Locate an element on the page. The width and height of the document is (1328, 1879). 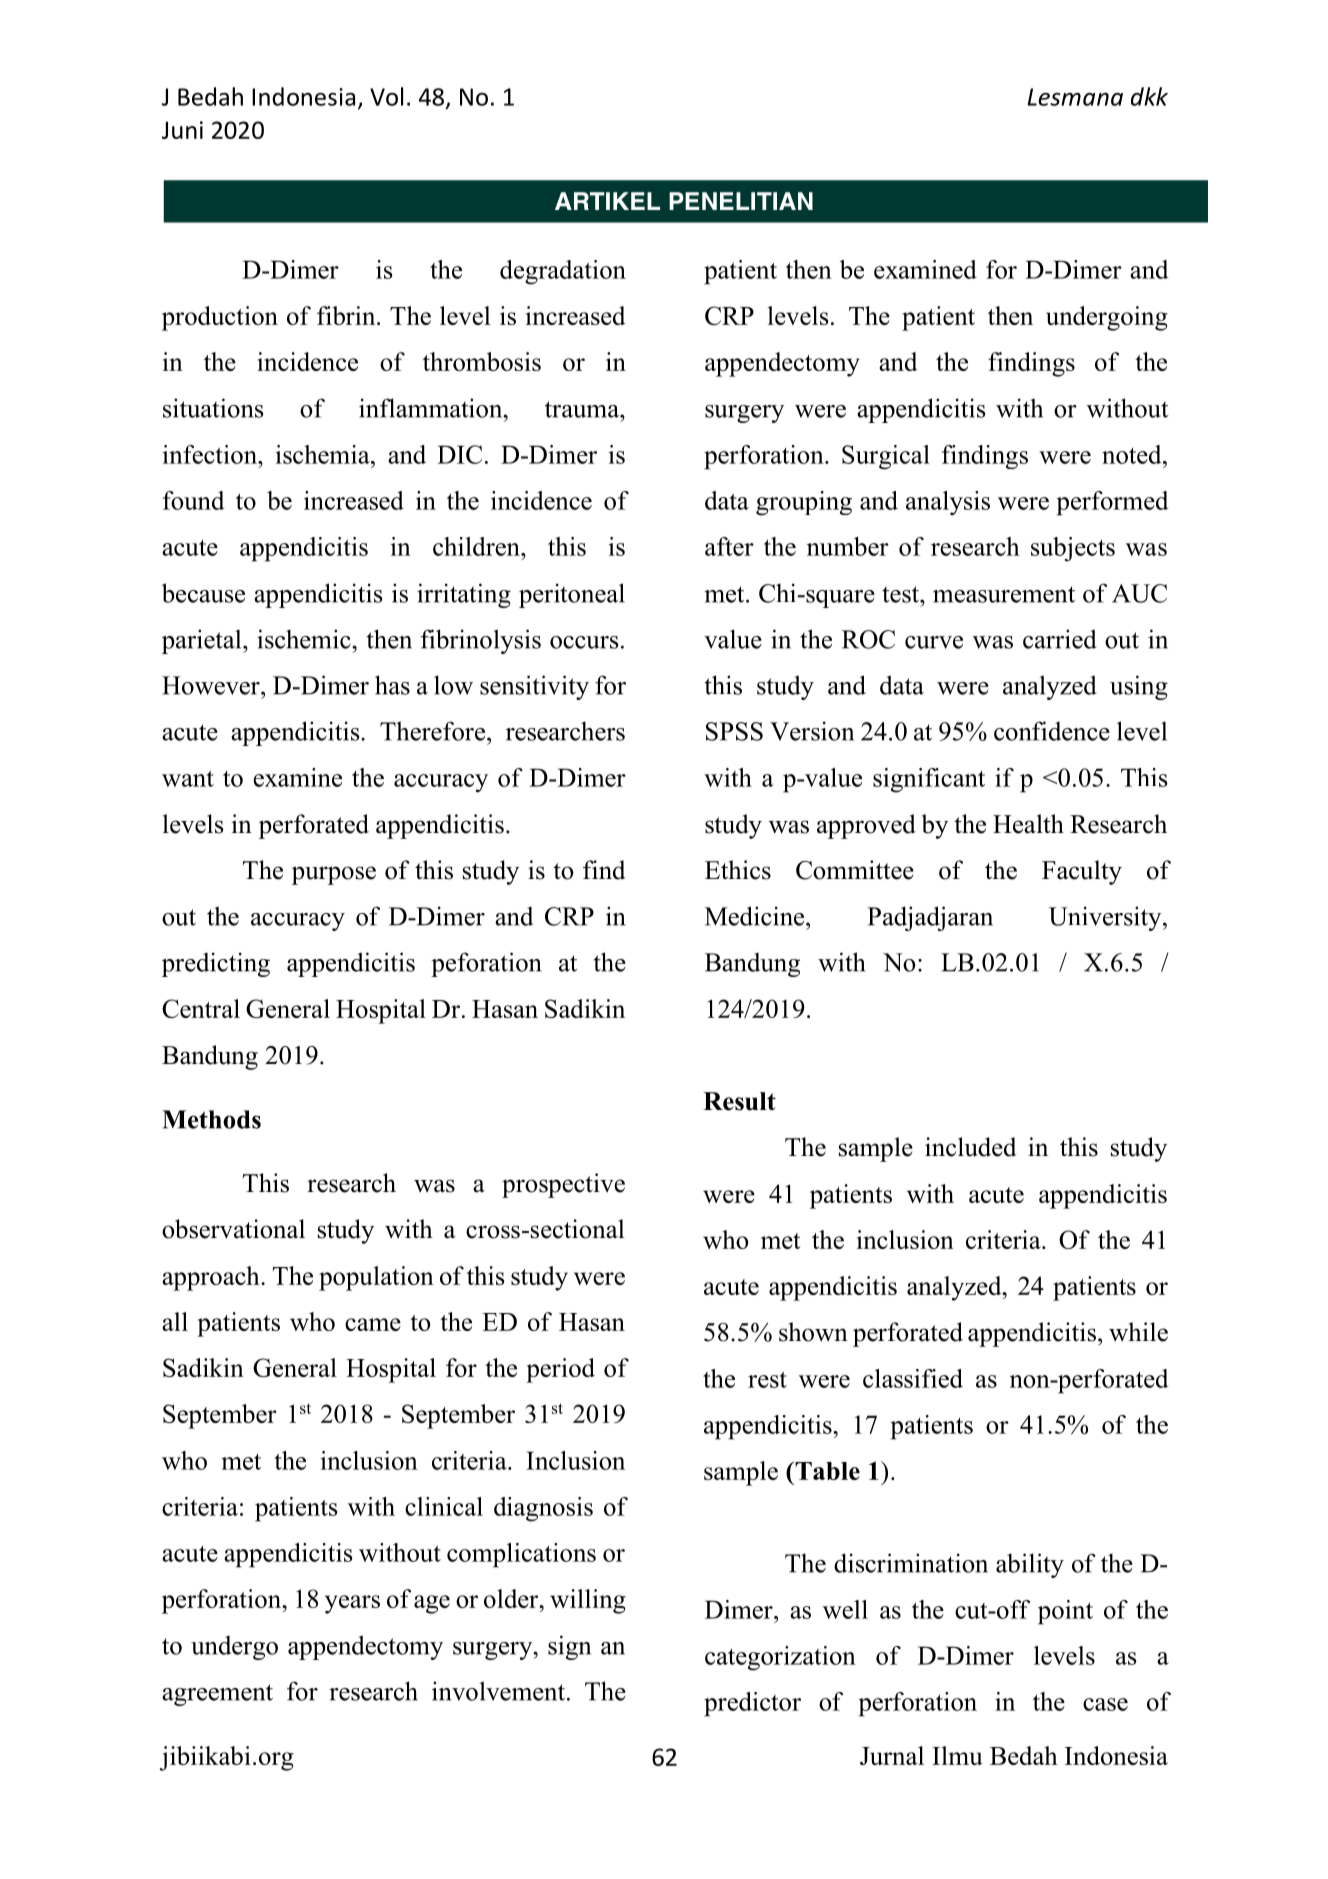
came is located at coordinates (373, 1324).
